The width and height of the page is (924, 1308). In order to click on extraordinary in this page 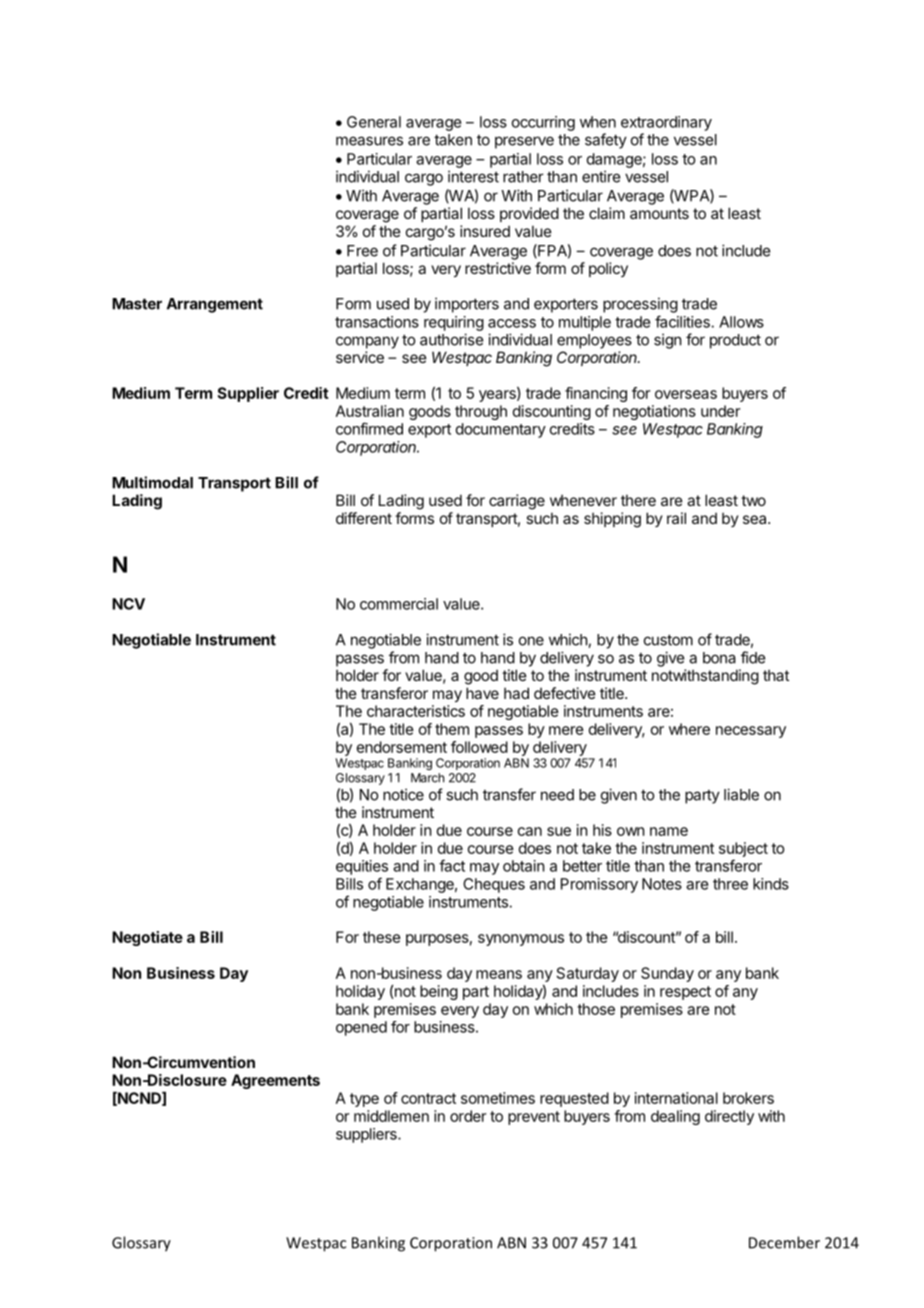, I will do `click(666, 123)`.
